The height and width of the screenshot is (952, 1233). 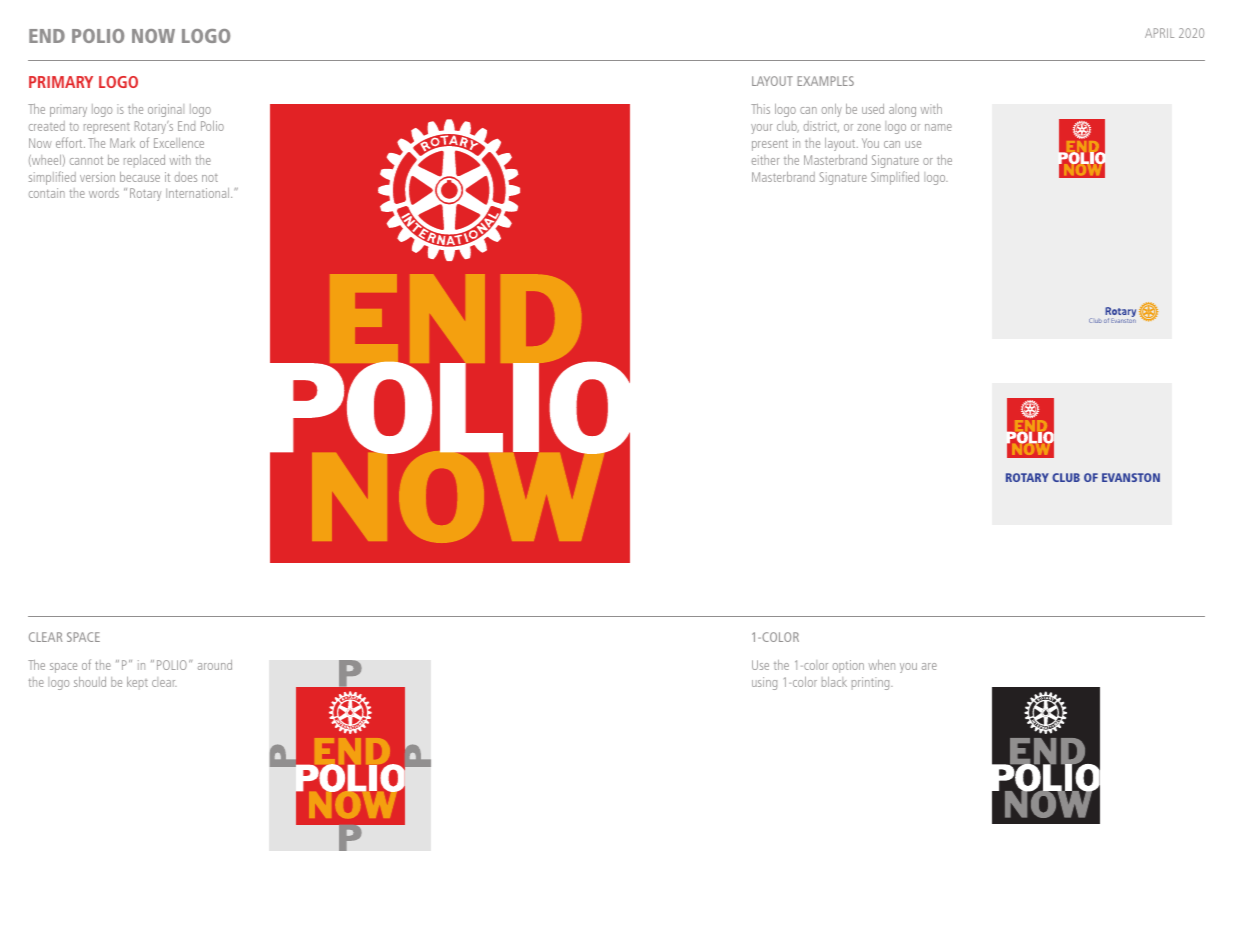 I want to click on using, so click(x=764, y=683).
